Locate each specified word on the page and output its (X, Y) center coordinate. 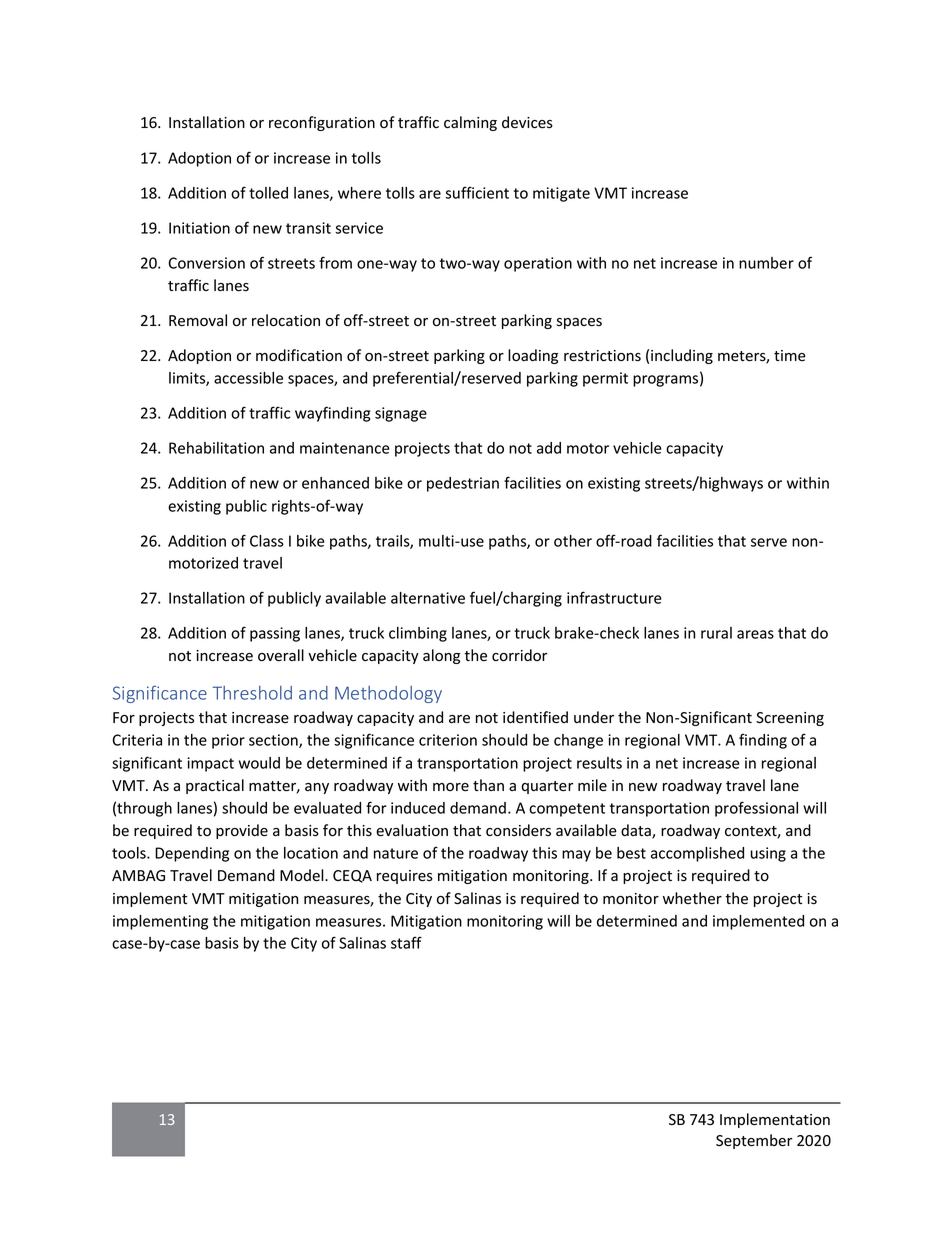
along (441, 656)
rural (716, 633)
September (754, 1141)
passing (275, 634)
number (766, 263)
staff (406, 942)
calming (470, 123)
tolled (268, 193)
